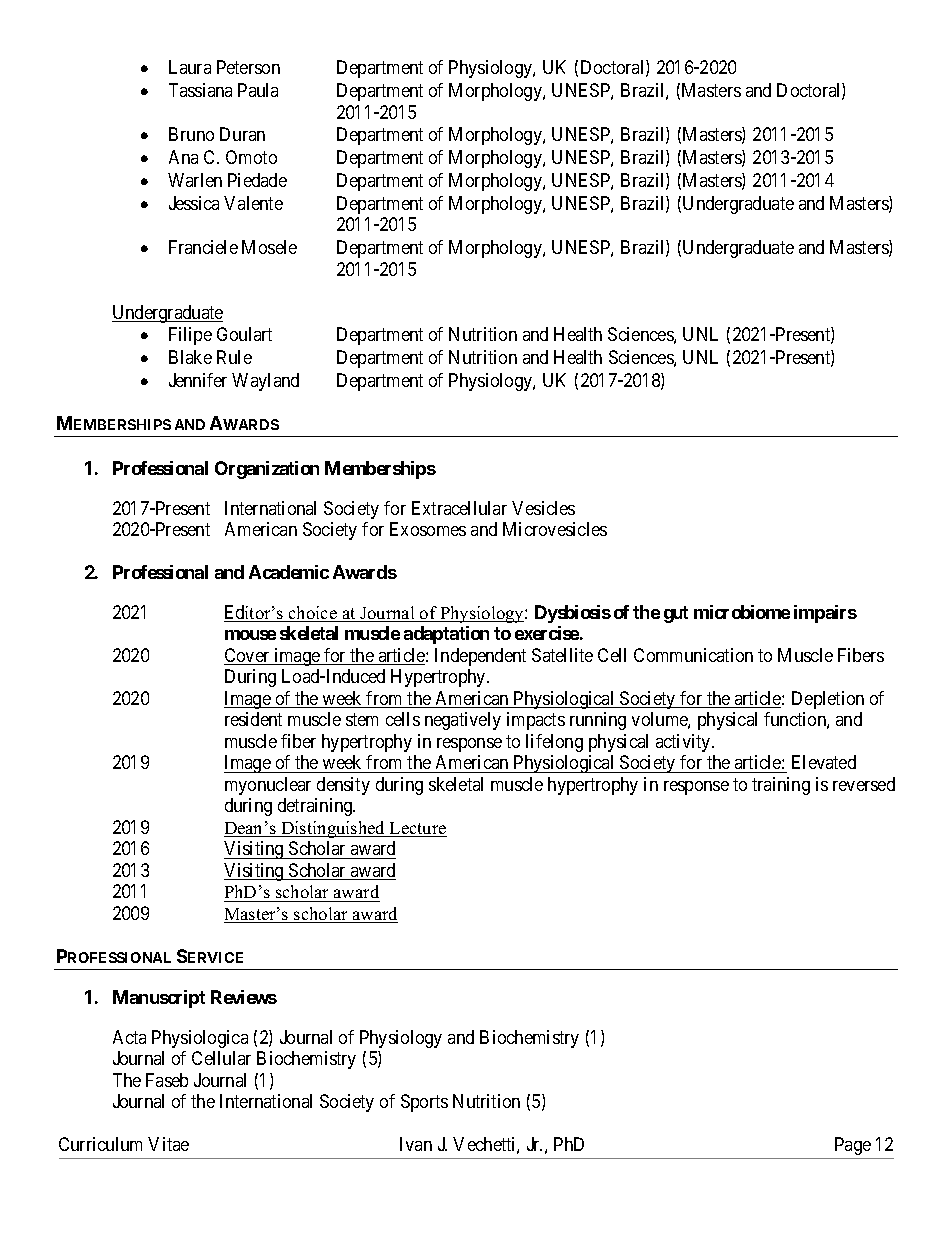 This screenshot has height=1233, width=952. Describe the element at coordinates (168, 1144) in the screenshot. I see `Vitae` at that location.
